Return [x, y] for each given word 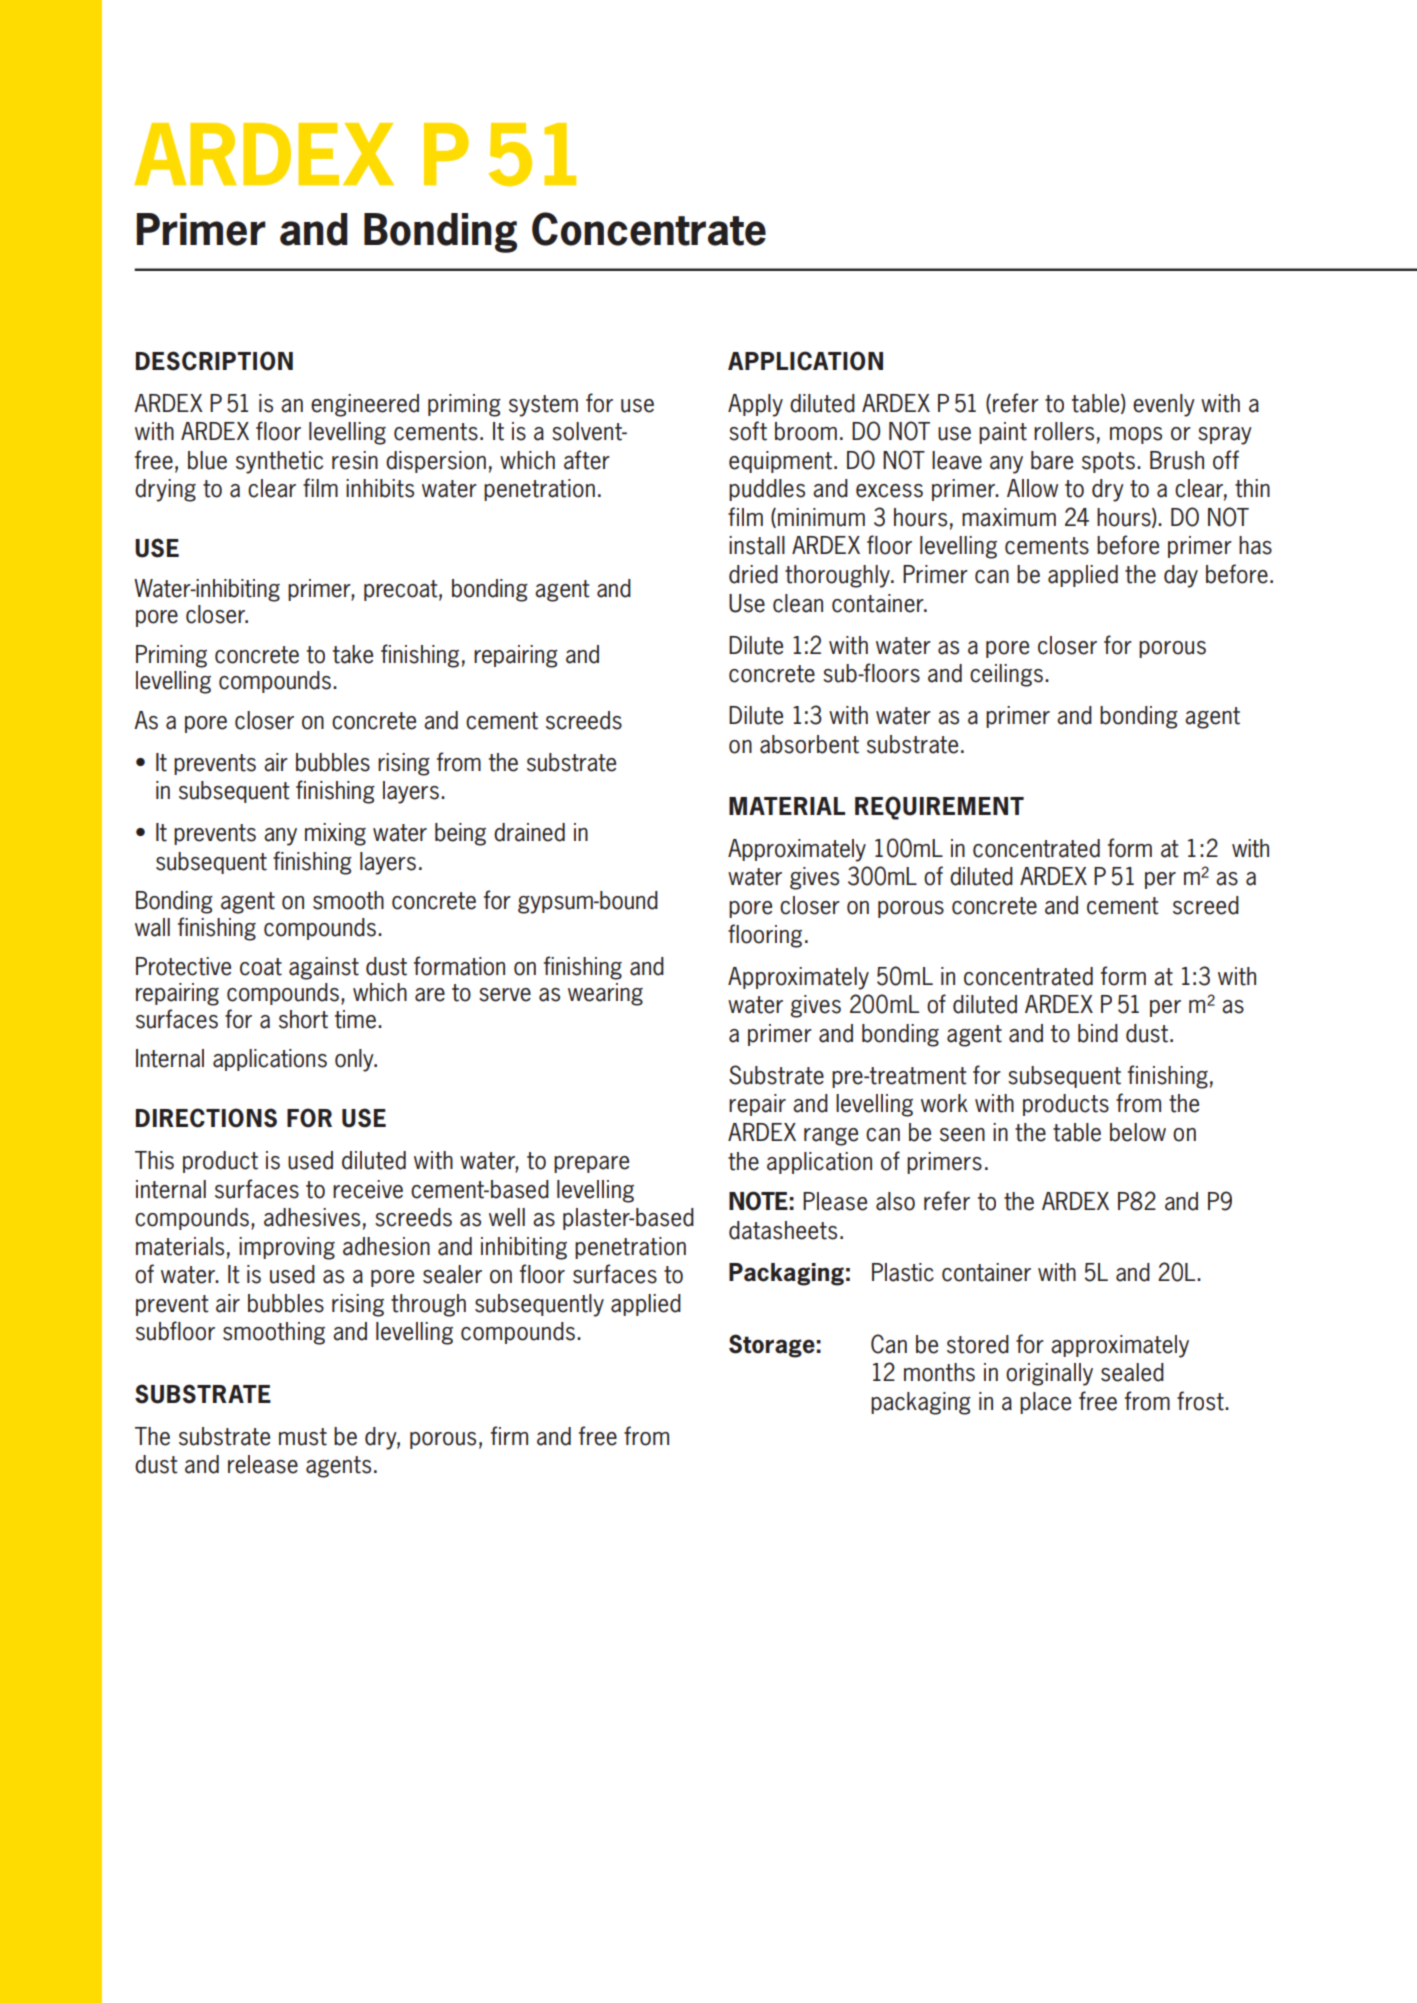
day [1181, 576]
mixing [335, 834]
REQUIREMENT [939, 808]
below [1138, 1132]
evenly [1164, 405]
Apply [755, 405]
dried [753, 574]
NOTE [758, 1201]
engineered [365, 405]
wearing [605, 994]
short [303, 1019]
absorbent [809, 744]
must [303, 1437]
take [353, 654]
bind [1098, 1033]
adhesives [312, 1217]
